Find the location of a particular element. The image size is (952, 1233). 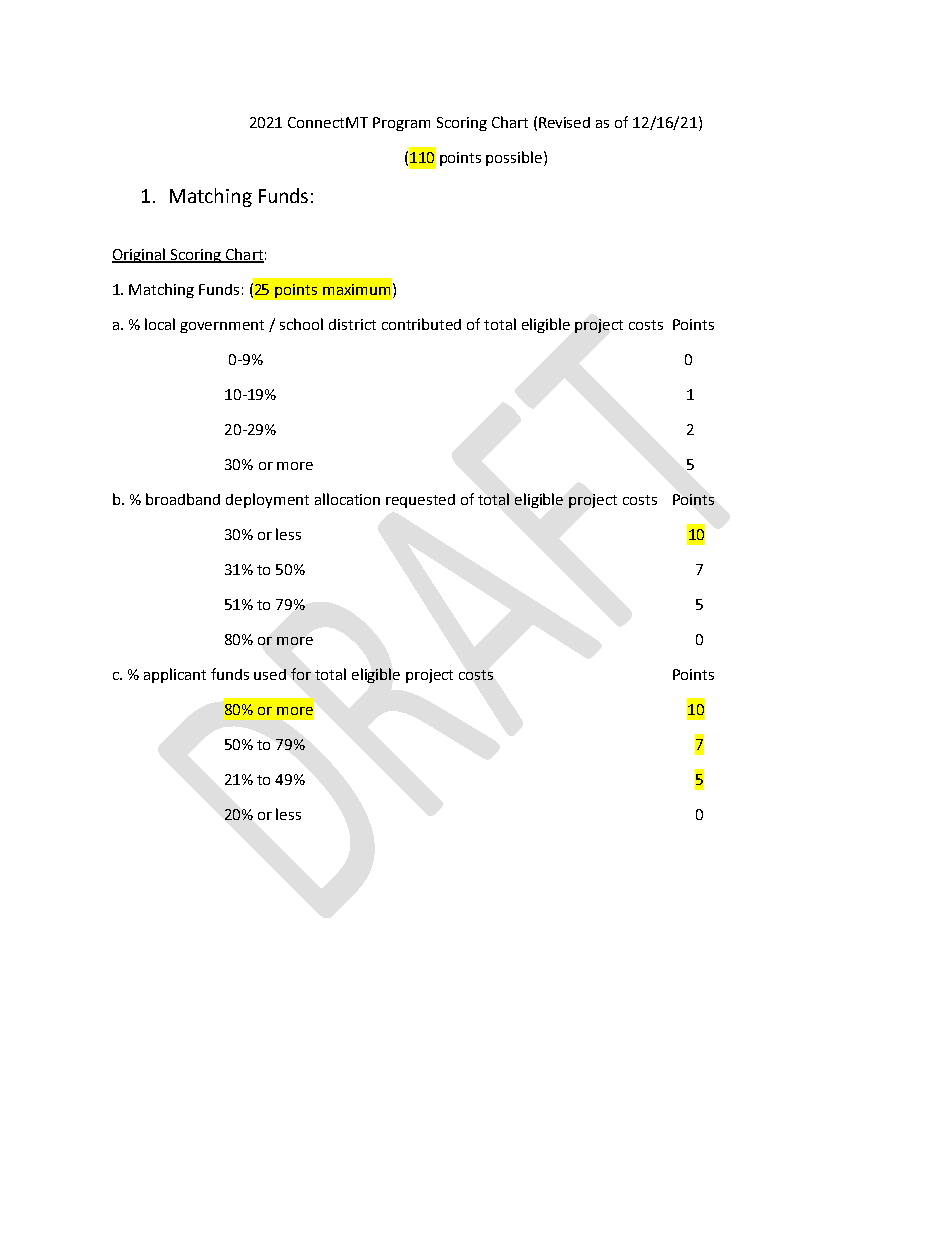

Program is located at coordinates (401, 124).
